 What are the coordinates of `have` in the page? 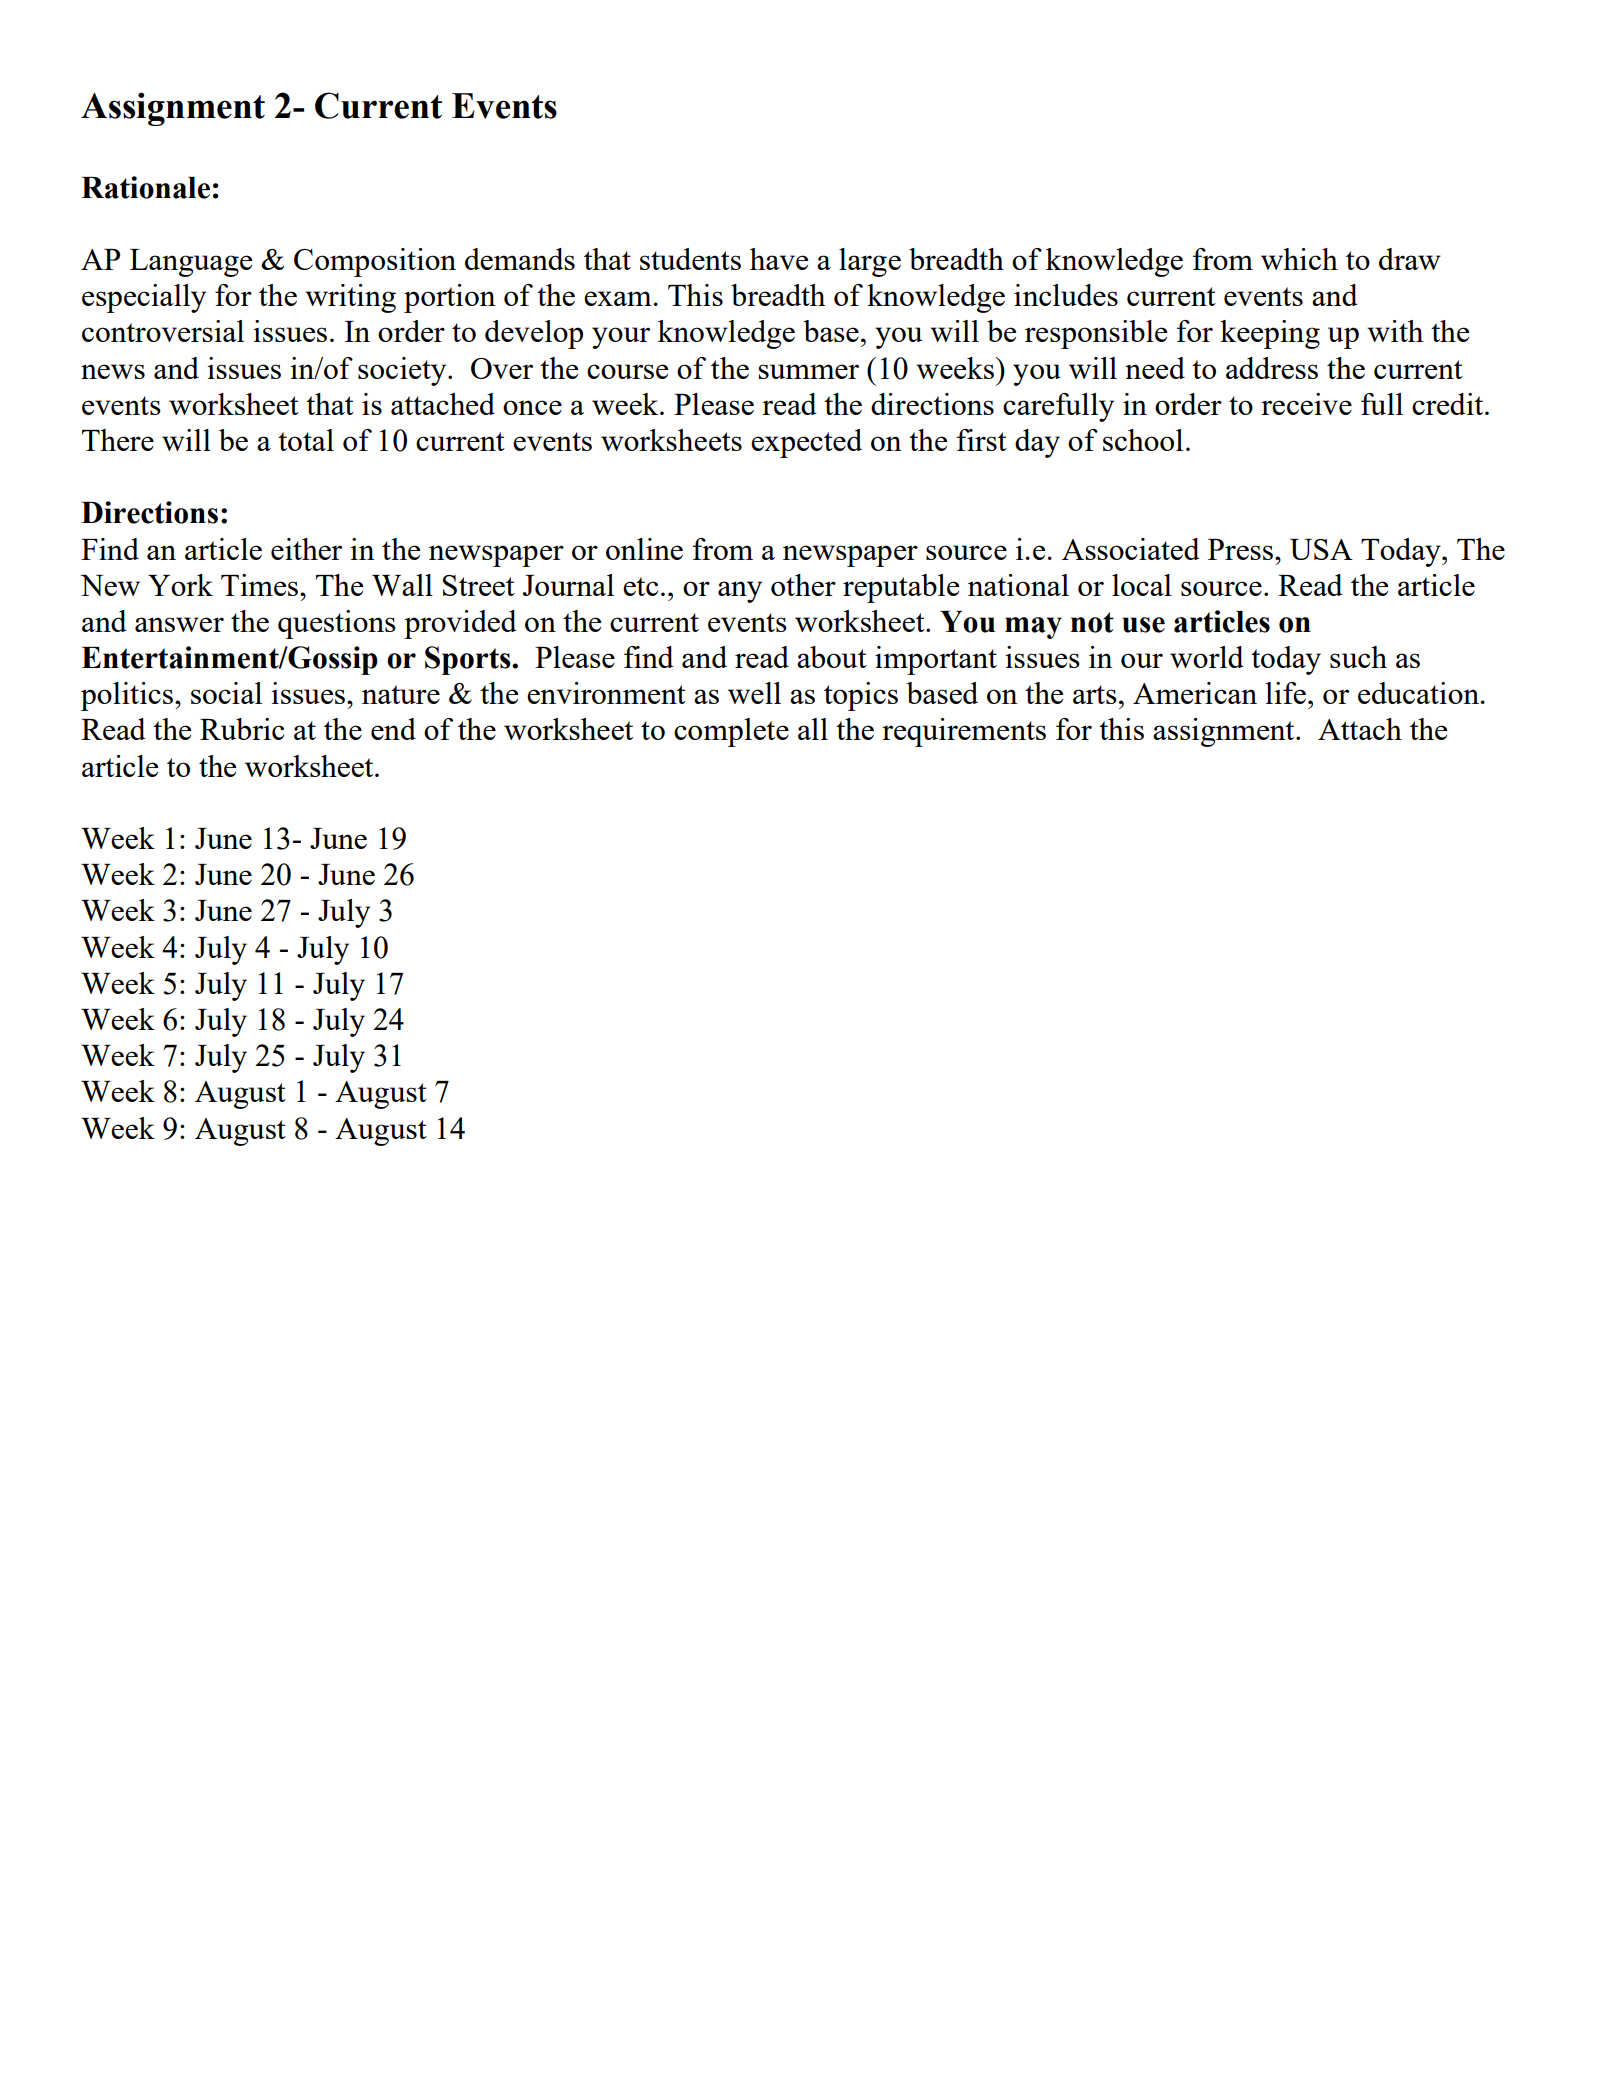 It's located at (779, 259).
